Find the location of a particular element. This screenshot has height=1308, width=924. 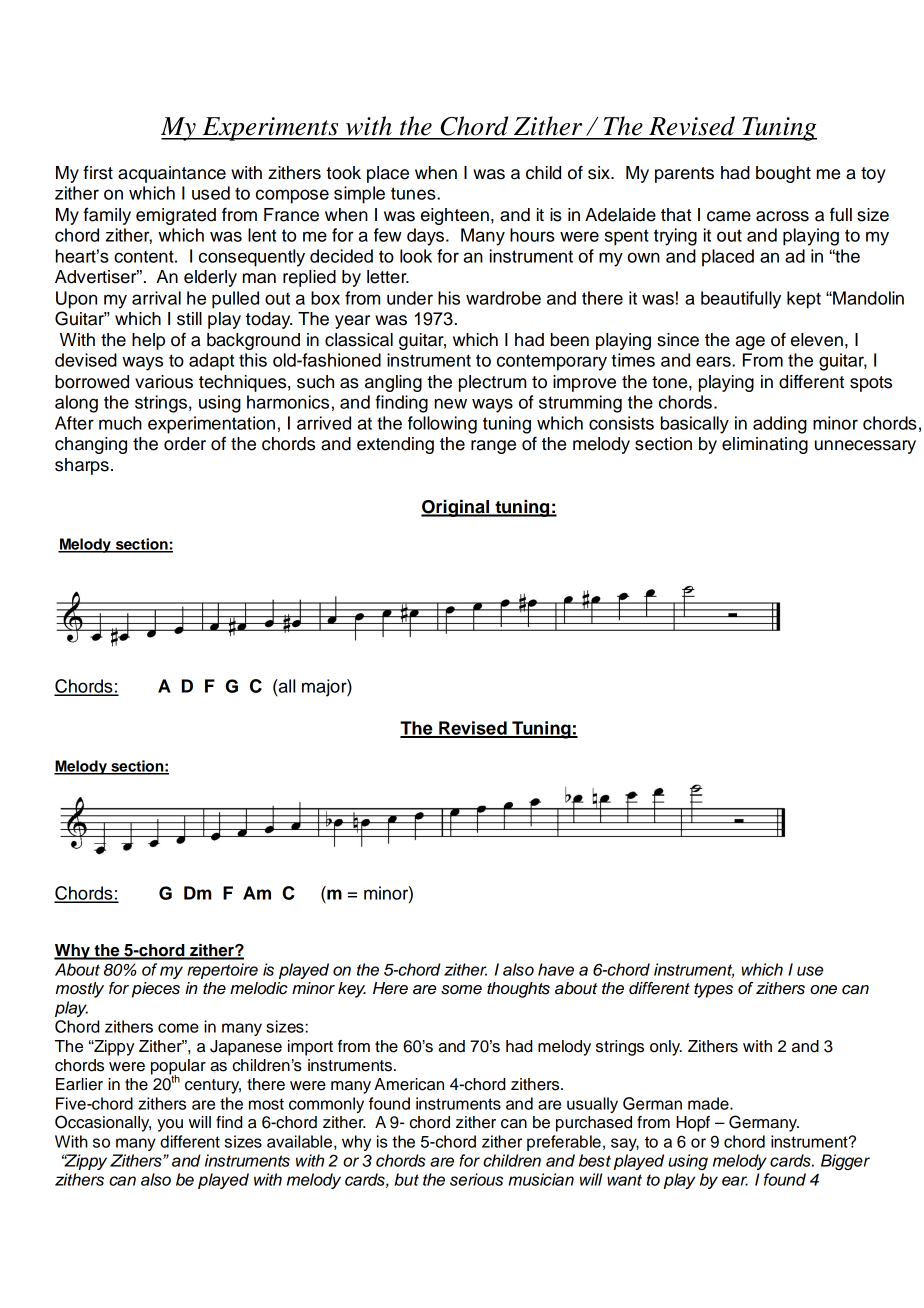

types is located at coordinates (713, 990).
